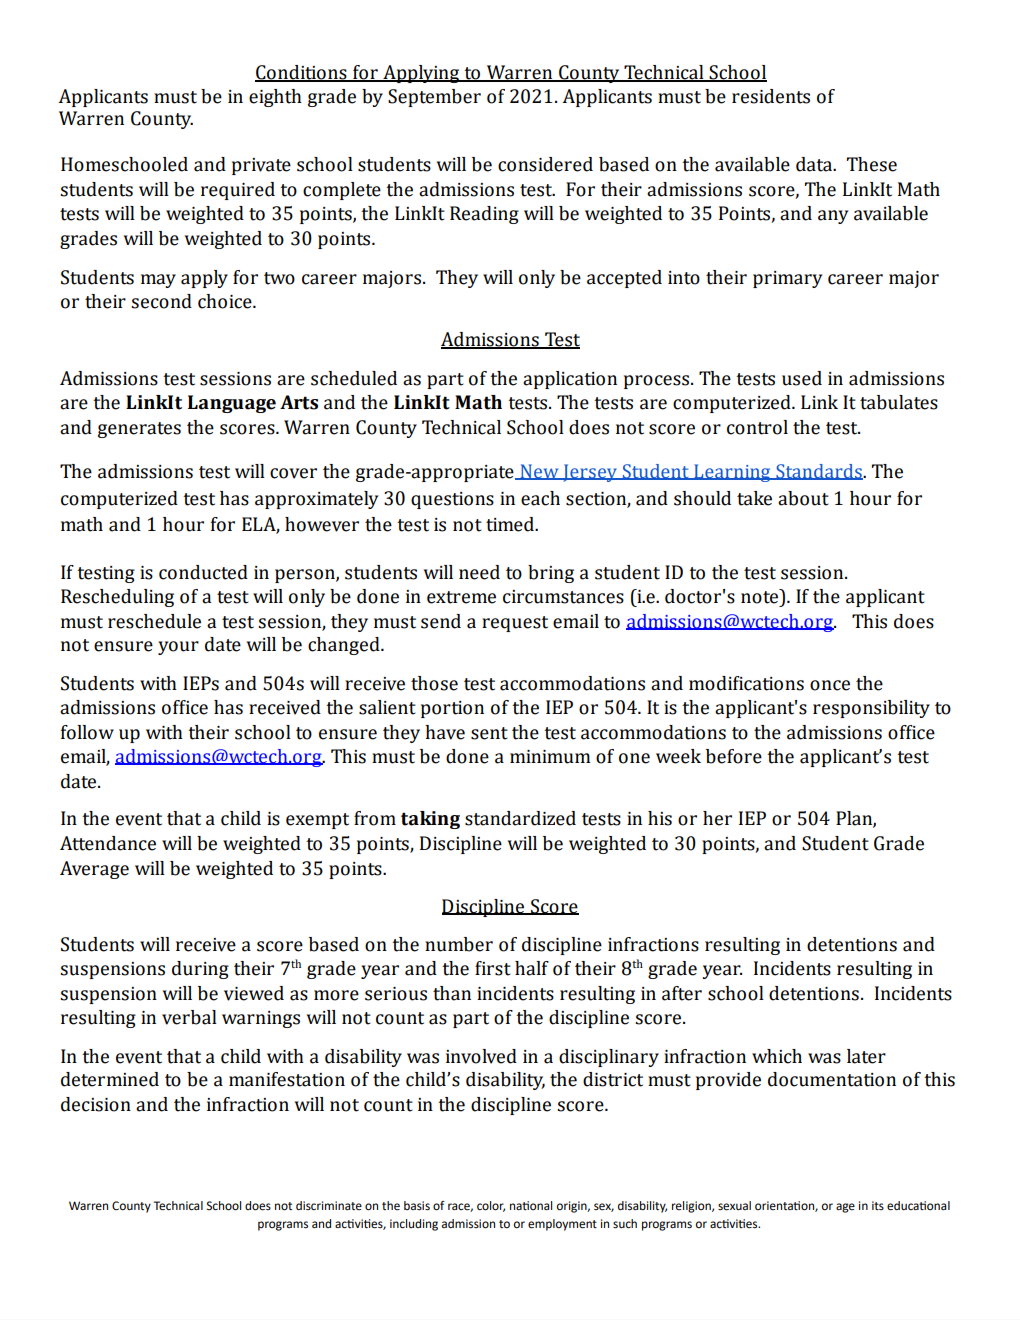 Image resolution: width=1020 pixels, height=1320 pixels. What do you see at coordinates (232, 404) in the image?
I see `Language` at bounding box center [232, 404].
